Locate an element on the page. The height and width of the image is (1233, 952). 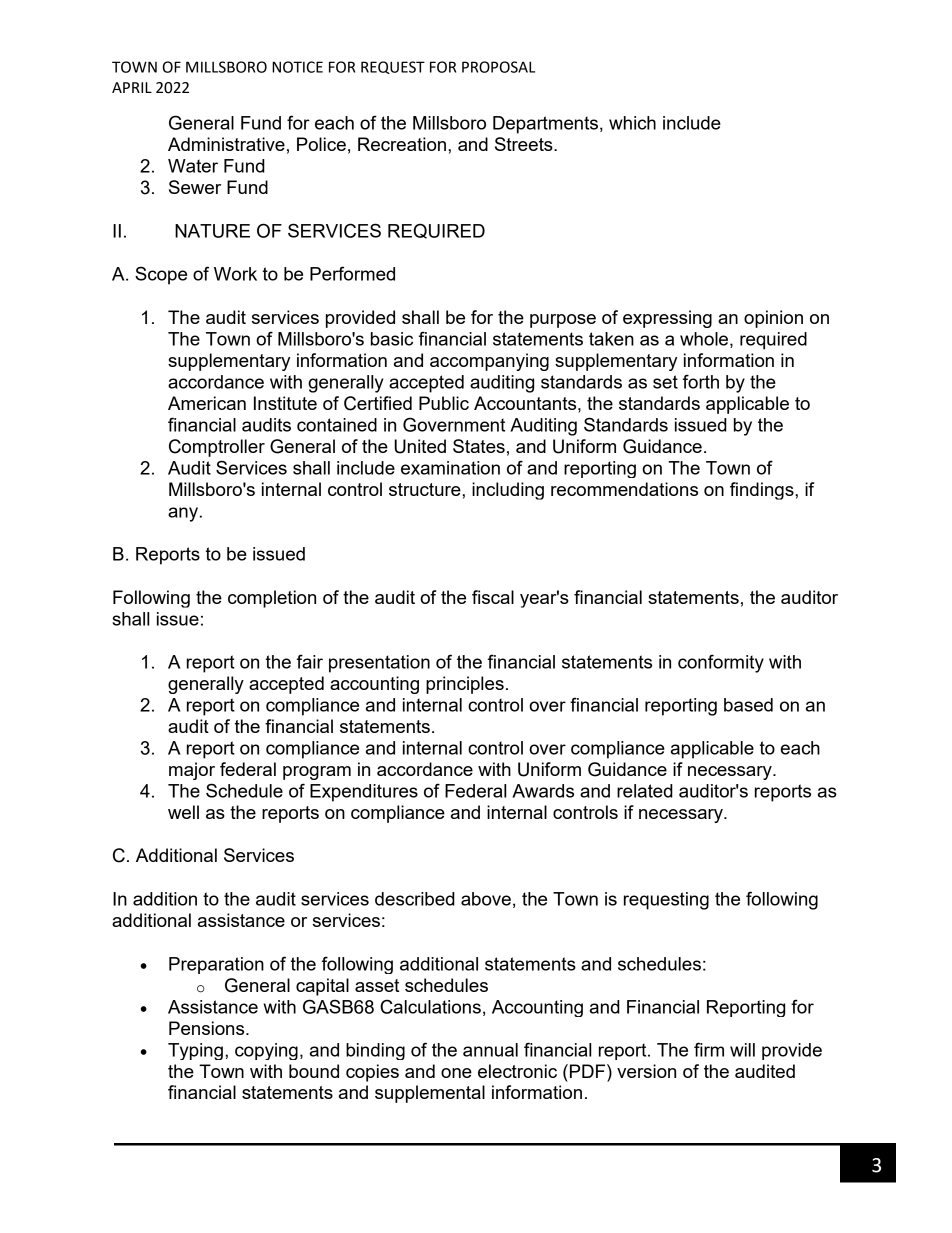
one is located at coordinates (456, 1073).
